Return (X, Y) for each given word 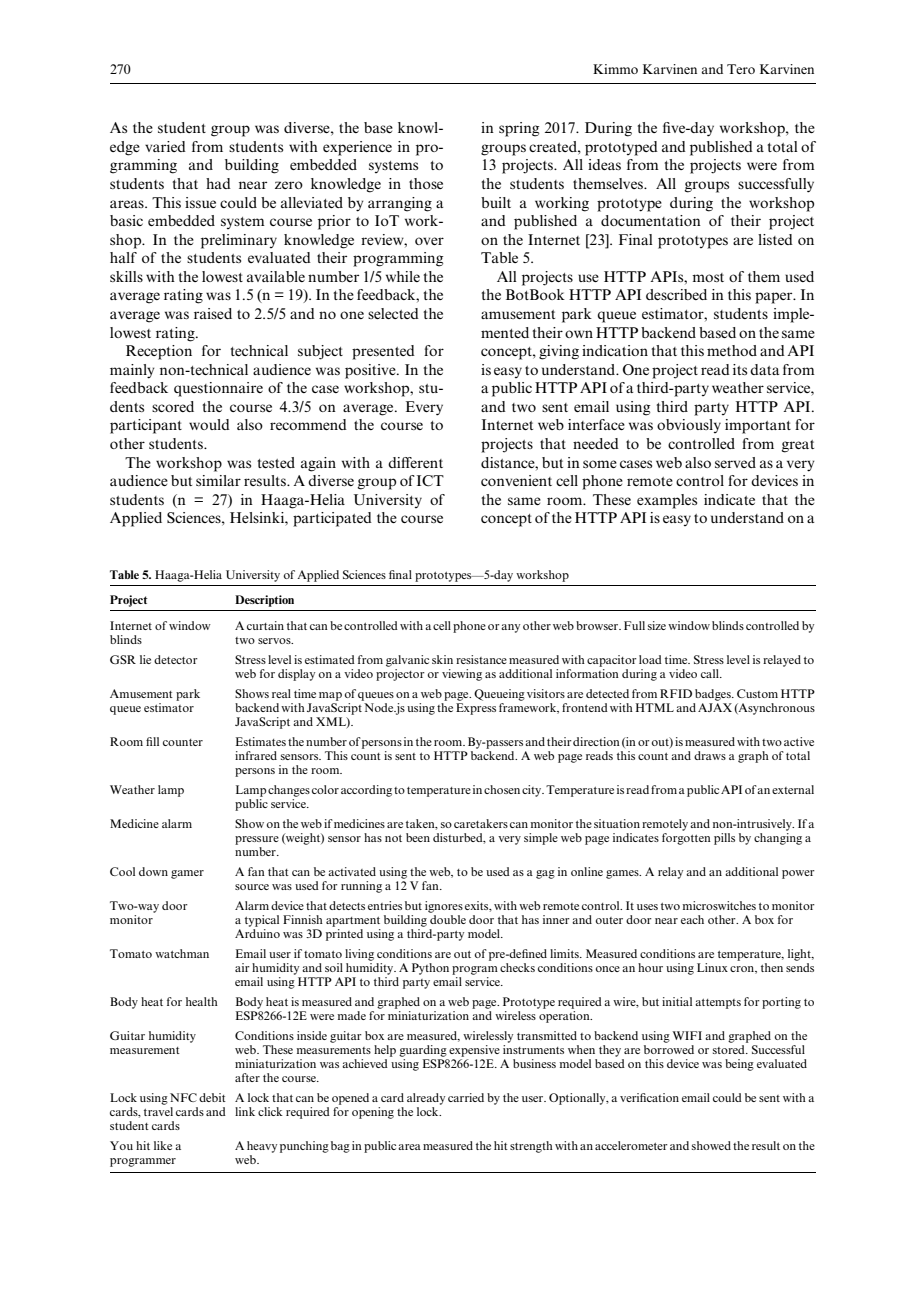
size (657, 625)
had (218, 183)
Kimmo (615, 69)
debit (212, 1097)
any (510, 628)
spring (519, 129)
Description (264, 601)
